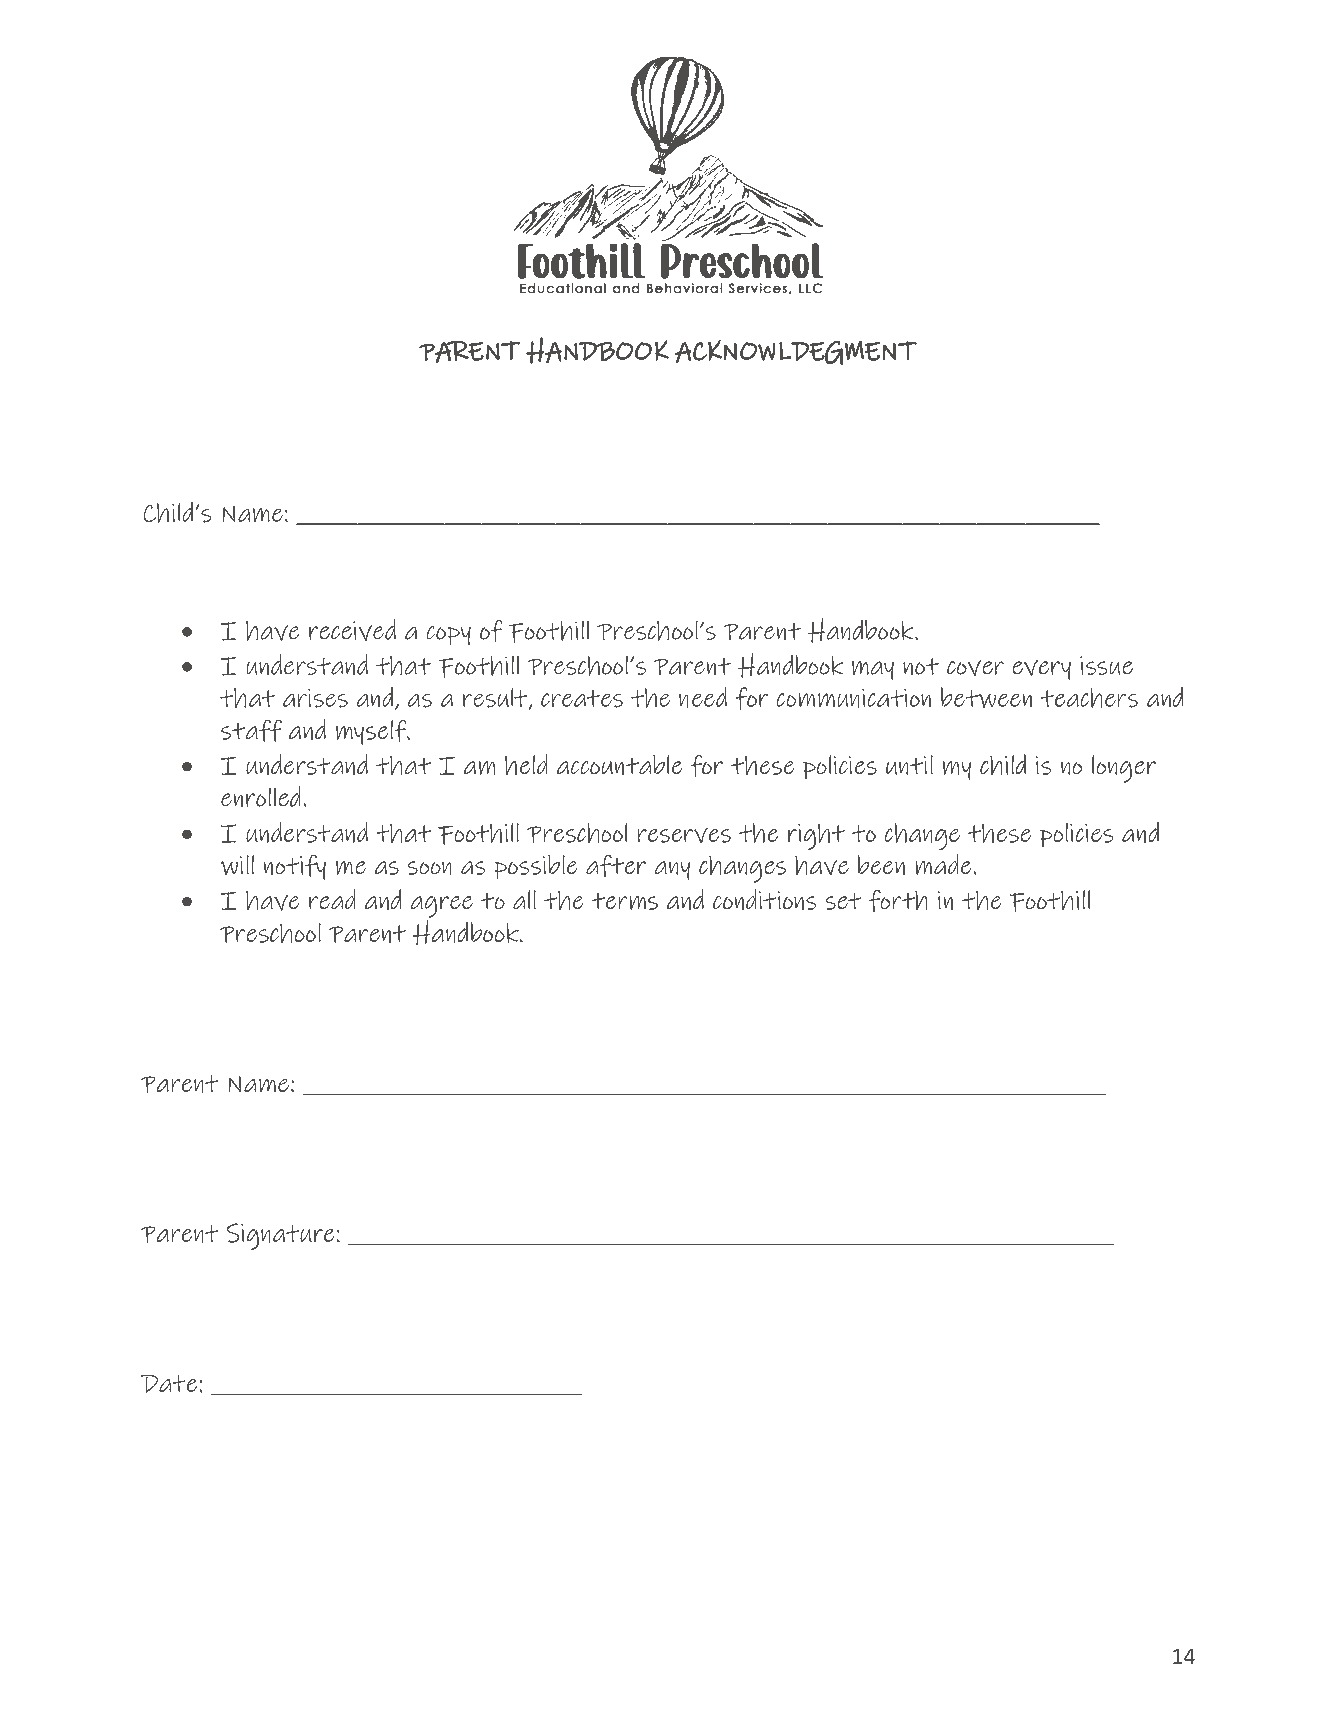  I want to click on agree, so click(442, 907).
